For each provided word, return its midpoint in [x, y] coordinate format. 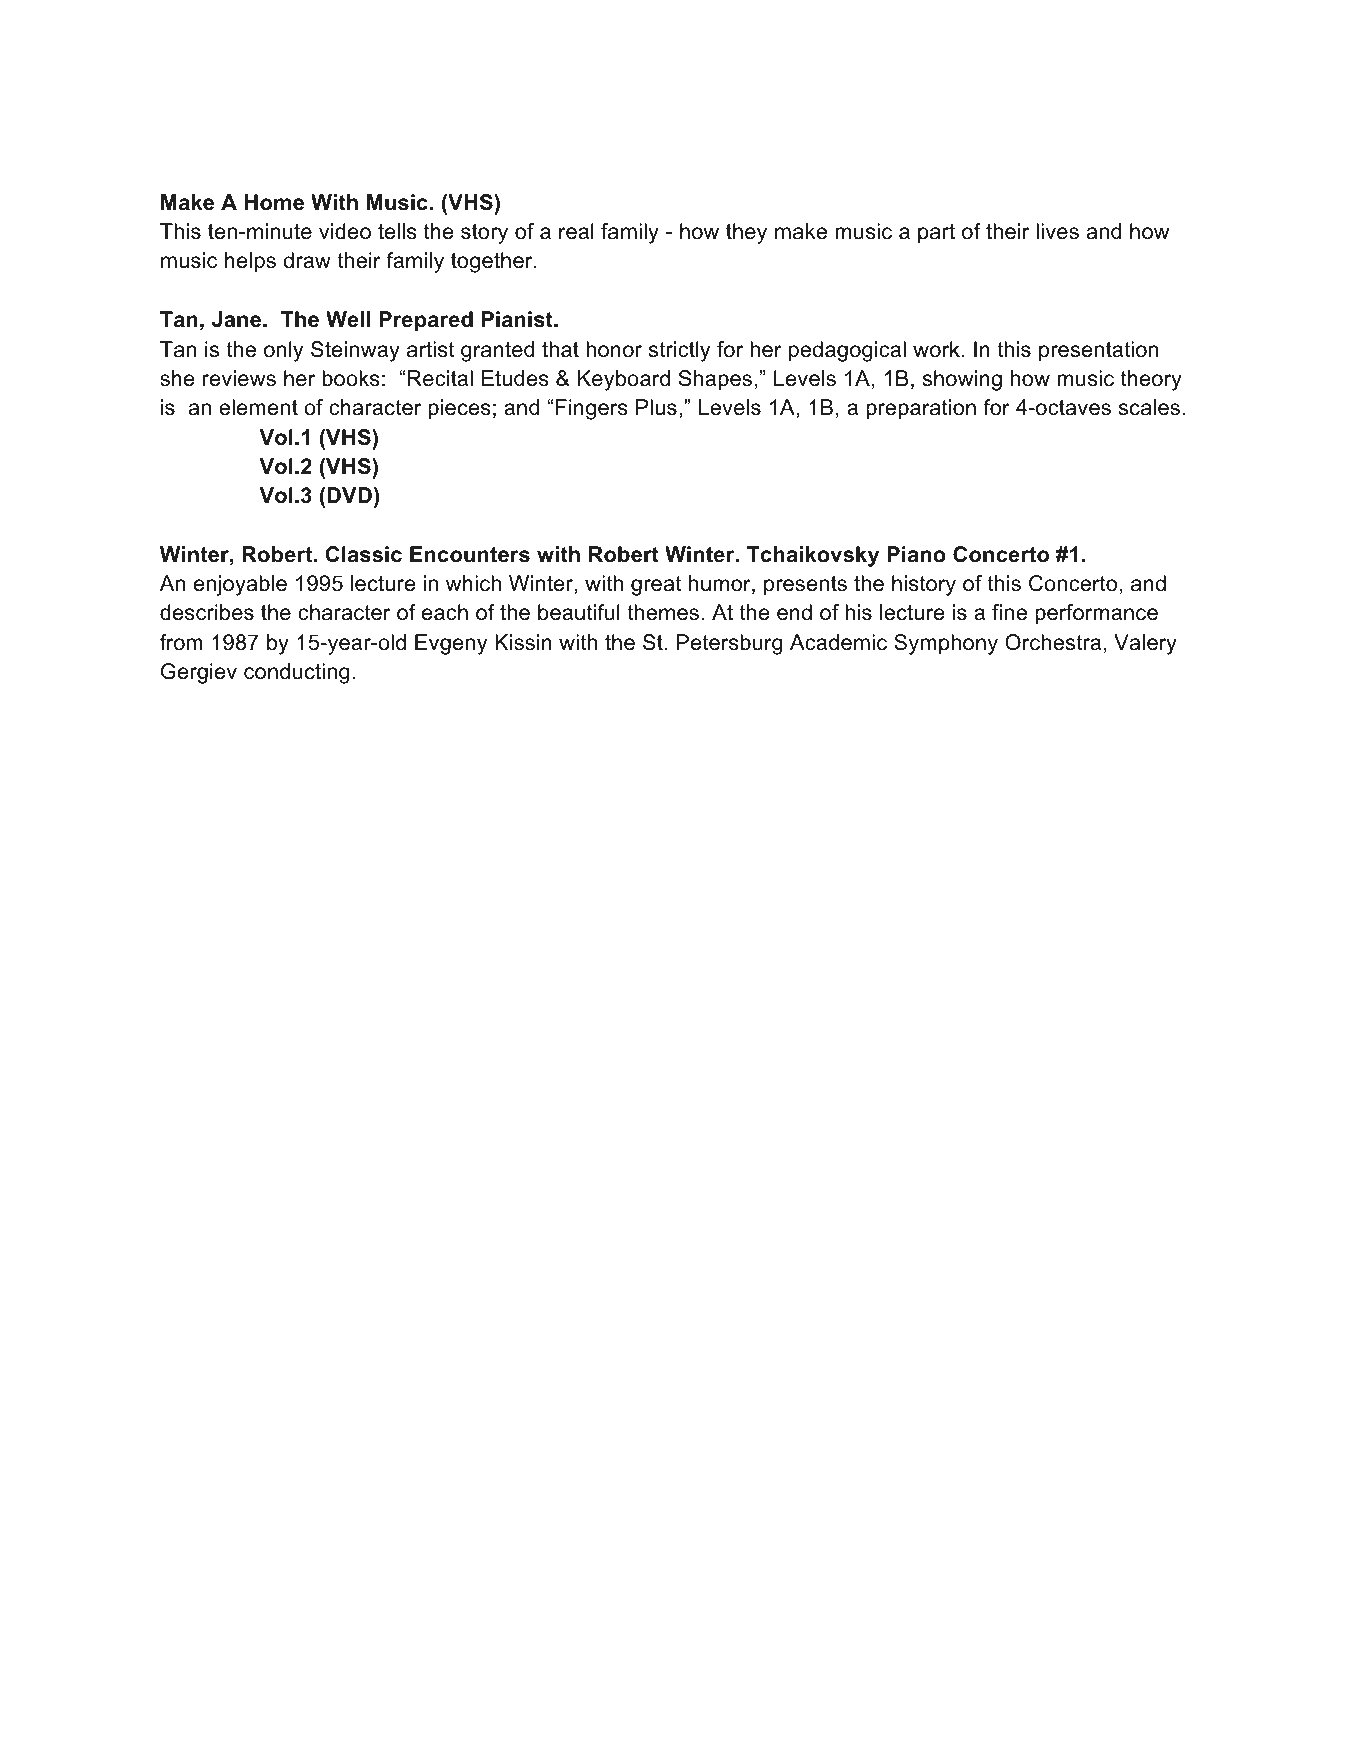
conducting [296, 673]
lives [1057, 231]
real [576, 231]
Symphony [946, 644]
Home [274, 202]
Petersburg [729, 644]
